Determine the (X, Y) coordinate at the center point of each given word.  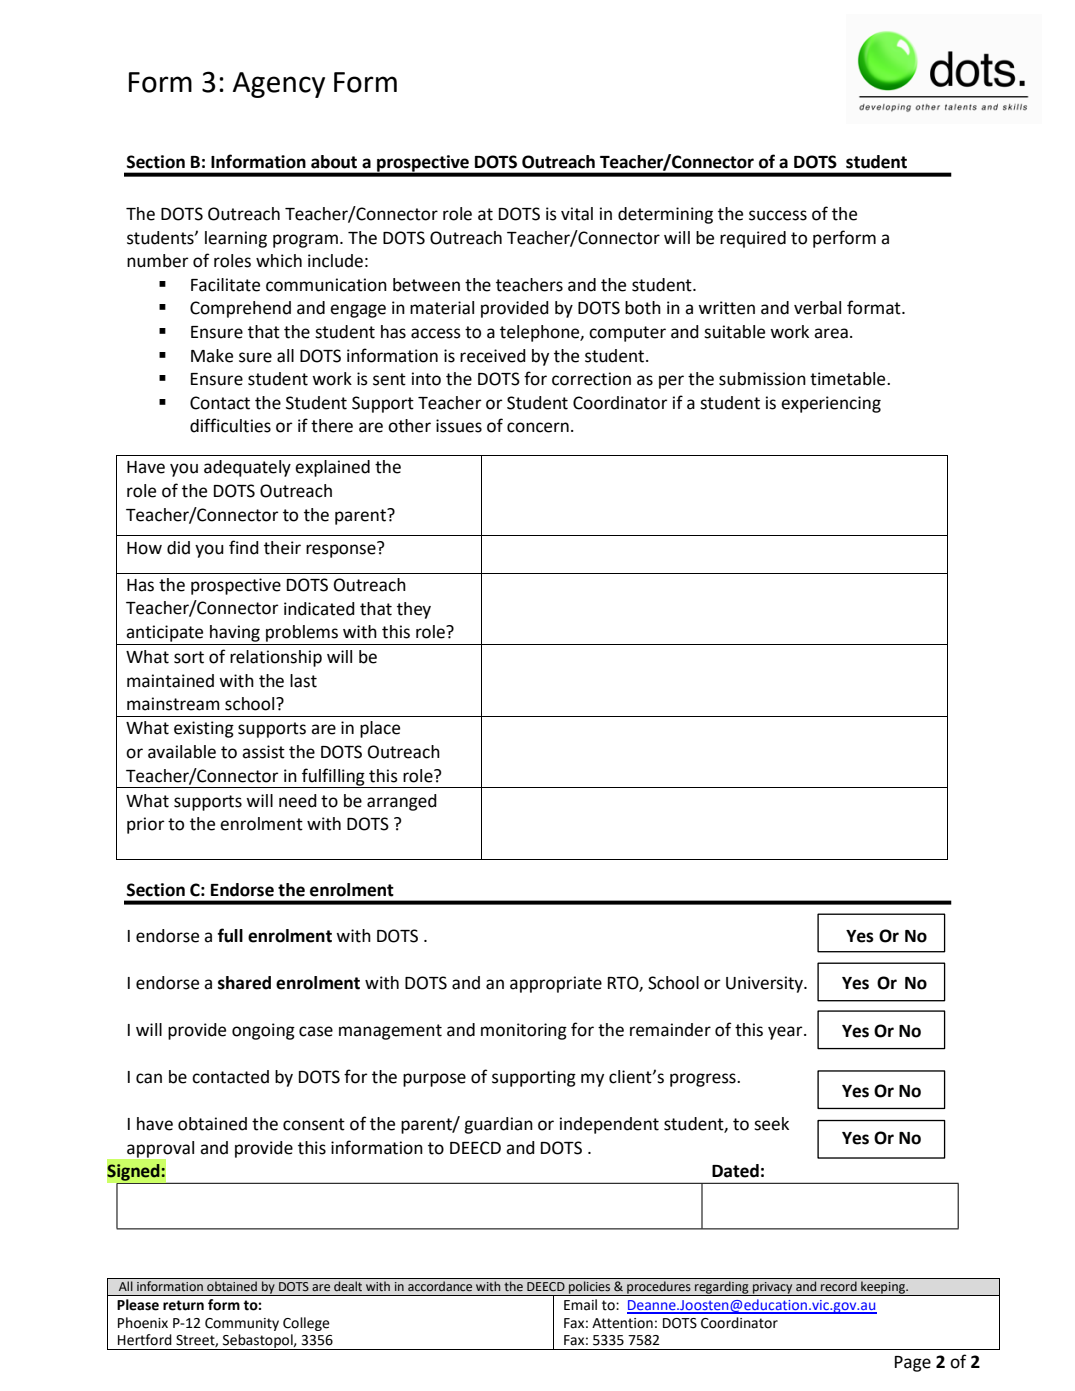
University (765, 984)
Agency (279, 85)
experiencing (831, 404)
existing (204, 729)
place (380, 729)
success (778, 215)
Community (242, 1324)
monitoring (524, 1031)
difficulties (230, 425)
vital (577, 214)
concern (538, 427)
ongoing (263, 1031)
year (786, 1033)
